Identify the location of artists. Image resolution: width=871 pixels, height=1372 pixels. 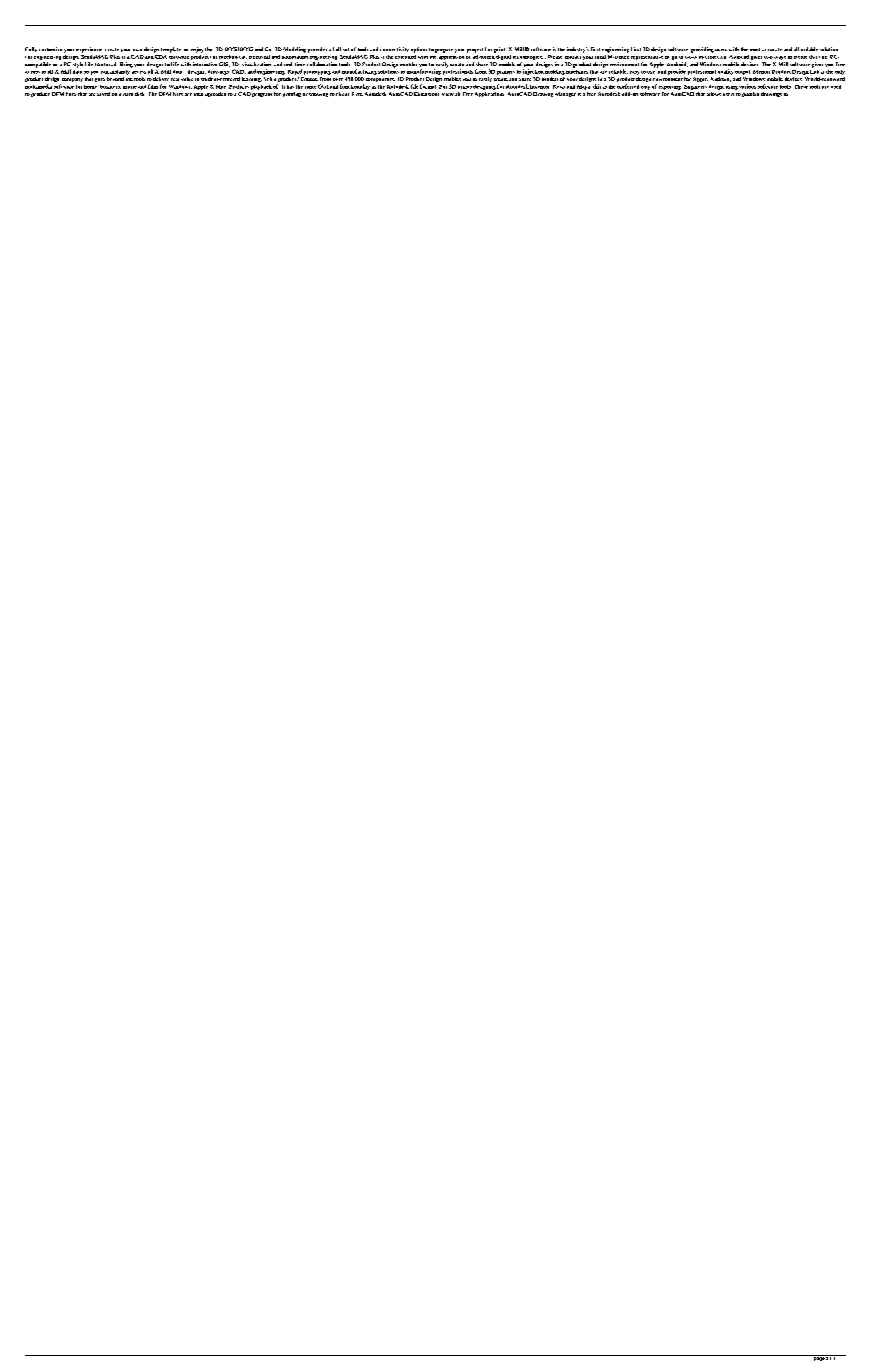
(465, 87).
